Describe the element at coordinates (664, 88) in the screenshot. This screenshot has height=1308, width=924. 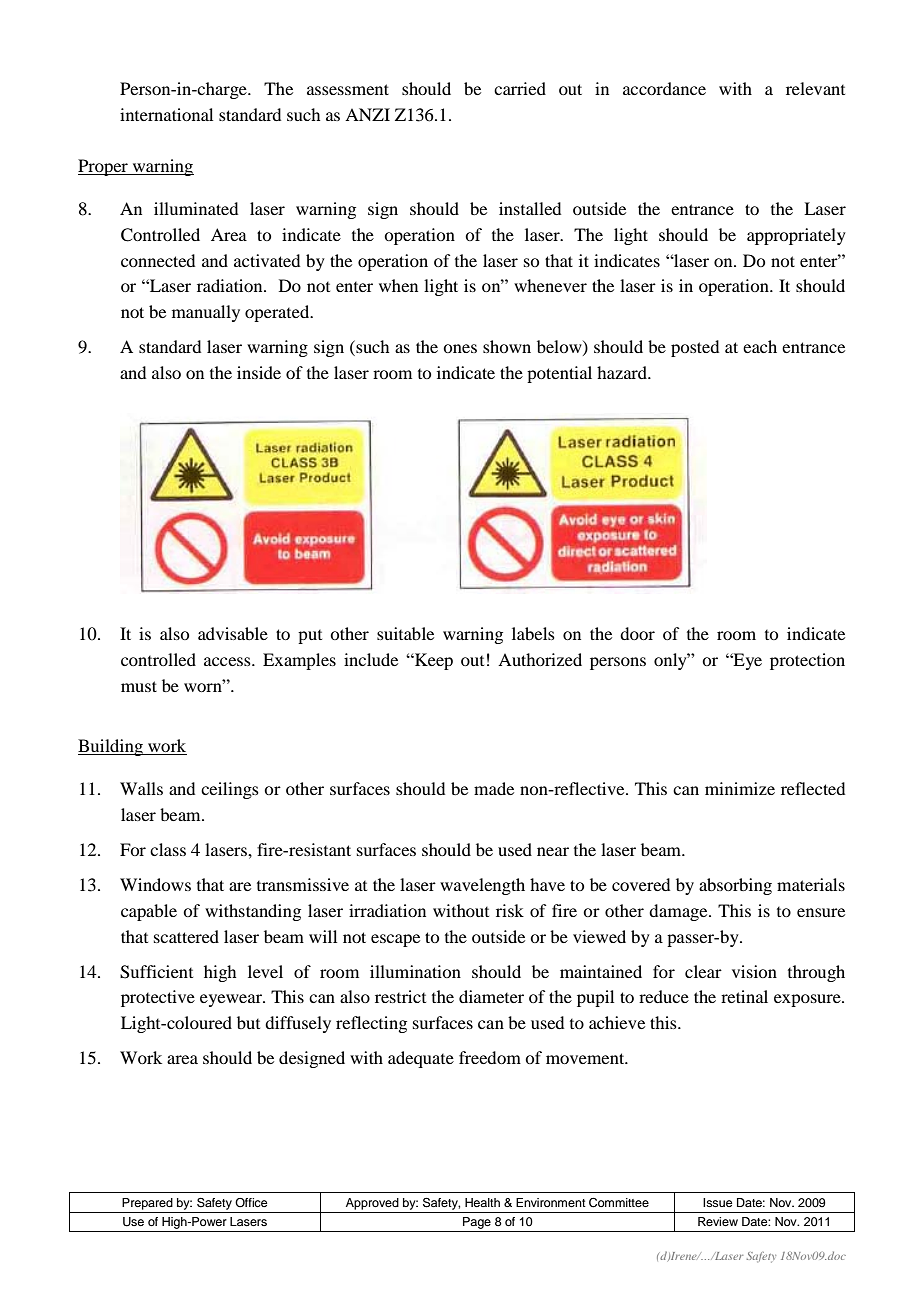
I see `accordance` at that location.
